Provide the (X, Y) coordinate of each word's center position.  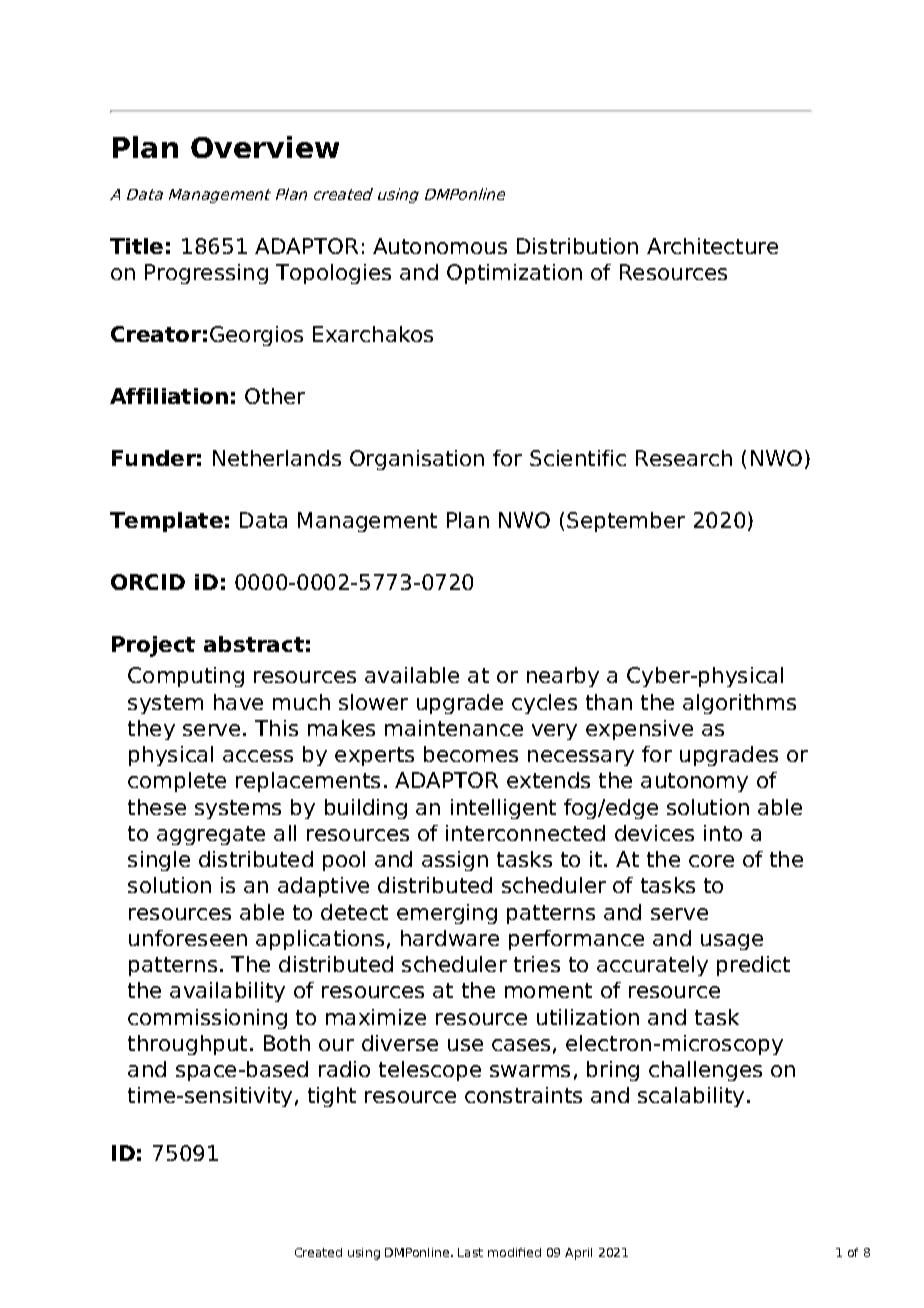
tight (332, 1097)
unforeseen (188, 938)
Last (470, 1252)
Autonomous (440, 246)
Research (684, 458)
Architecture (712, 246)
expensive (639, 730)
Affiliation (169, 396)
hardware (450, 938)
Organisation (417, 460)
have (238, 702)
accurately (652, 966)
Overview (265, 147)
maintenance (454, 728)
